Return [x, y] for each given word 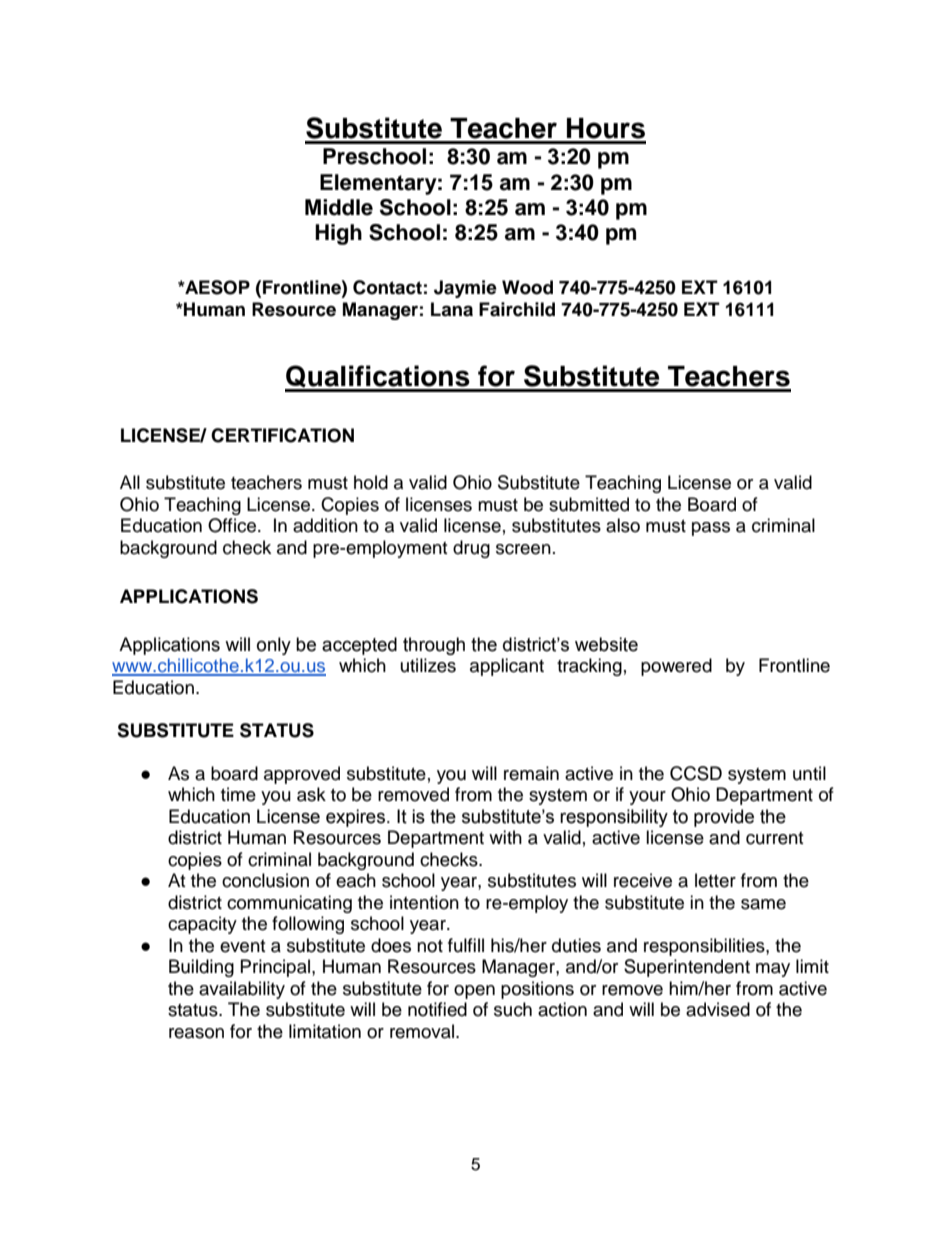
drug [471, 549]
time [238, 794]
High [338, 234]
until [809, 773]
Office [233, 525]
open [474, 992]
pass [711, 529]
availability [242, 990]
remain [531, 773]
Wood [527, 287]
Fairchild [517, 309]
